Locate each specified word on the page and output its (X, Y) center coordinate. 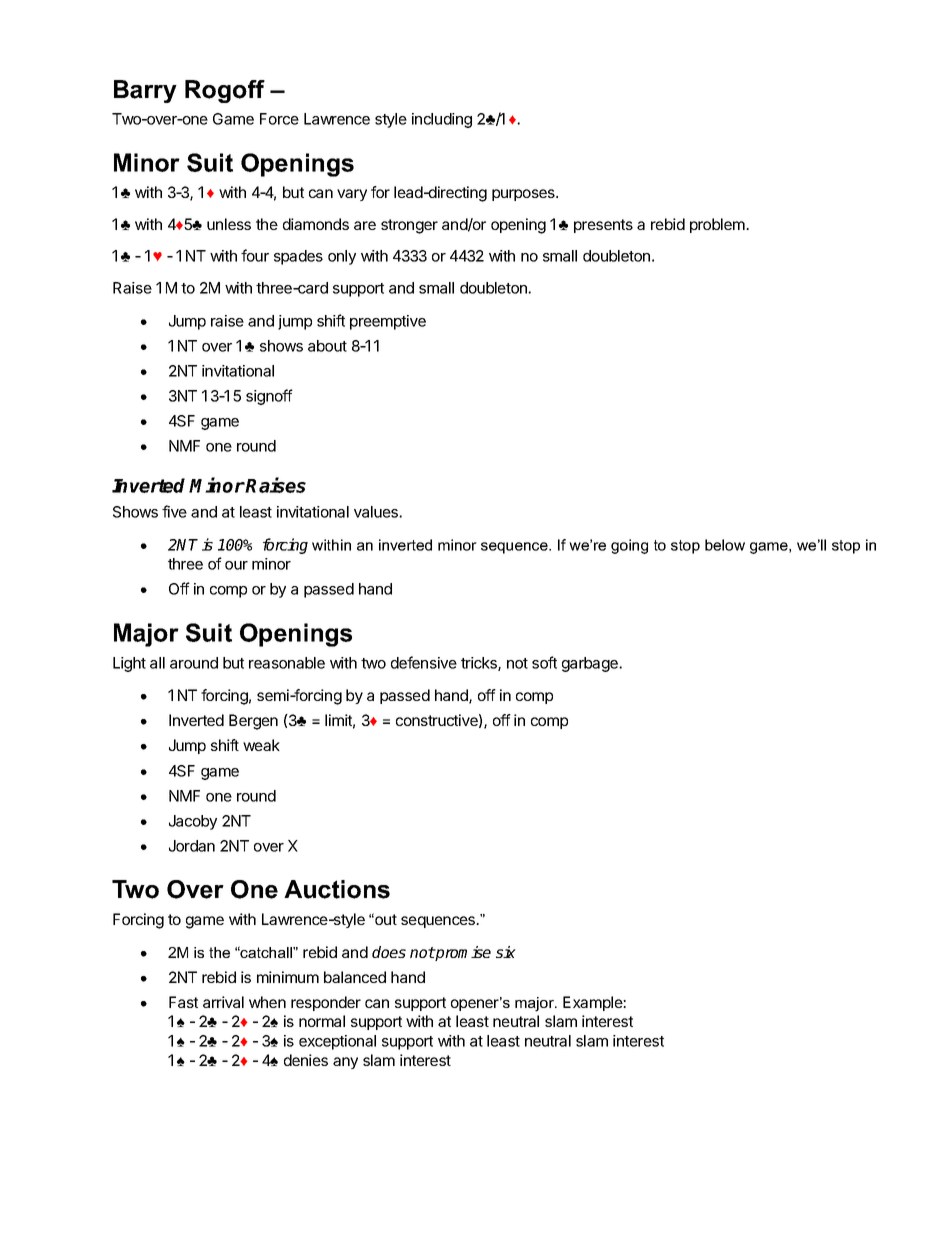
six (506, 952)
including (442, 120)
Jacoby (193, 822)
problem (718, 225)
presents (603, 226)
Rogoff (225, 91)
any (345, 1063)
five (174, 511)
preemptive (388, 322)
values (377, 512)
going (629, 546)
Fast (183, 1002)
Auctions (337, 889)
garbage (591, 664)
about (327, 346)
